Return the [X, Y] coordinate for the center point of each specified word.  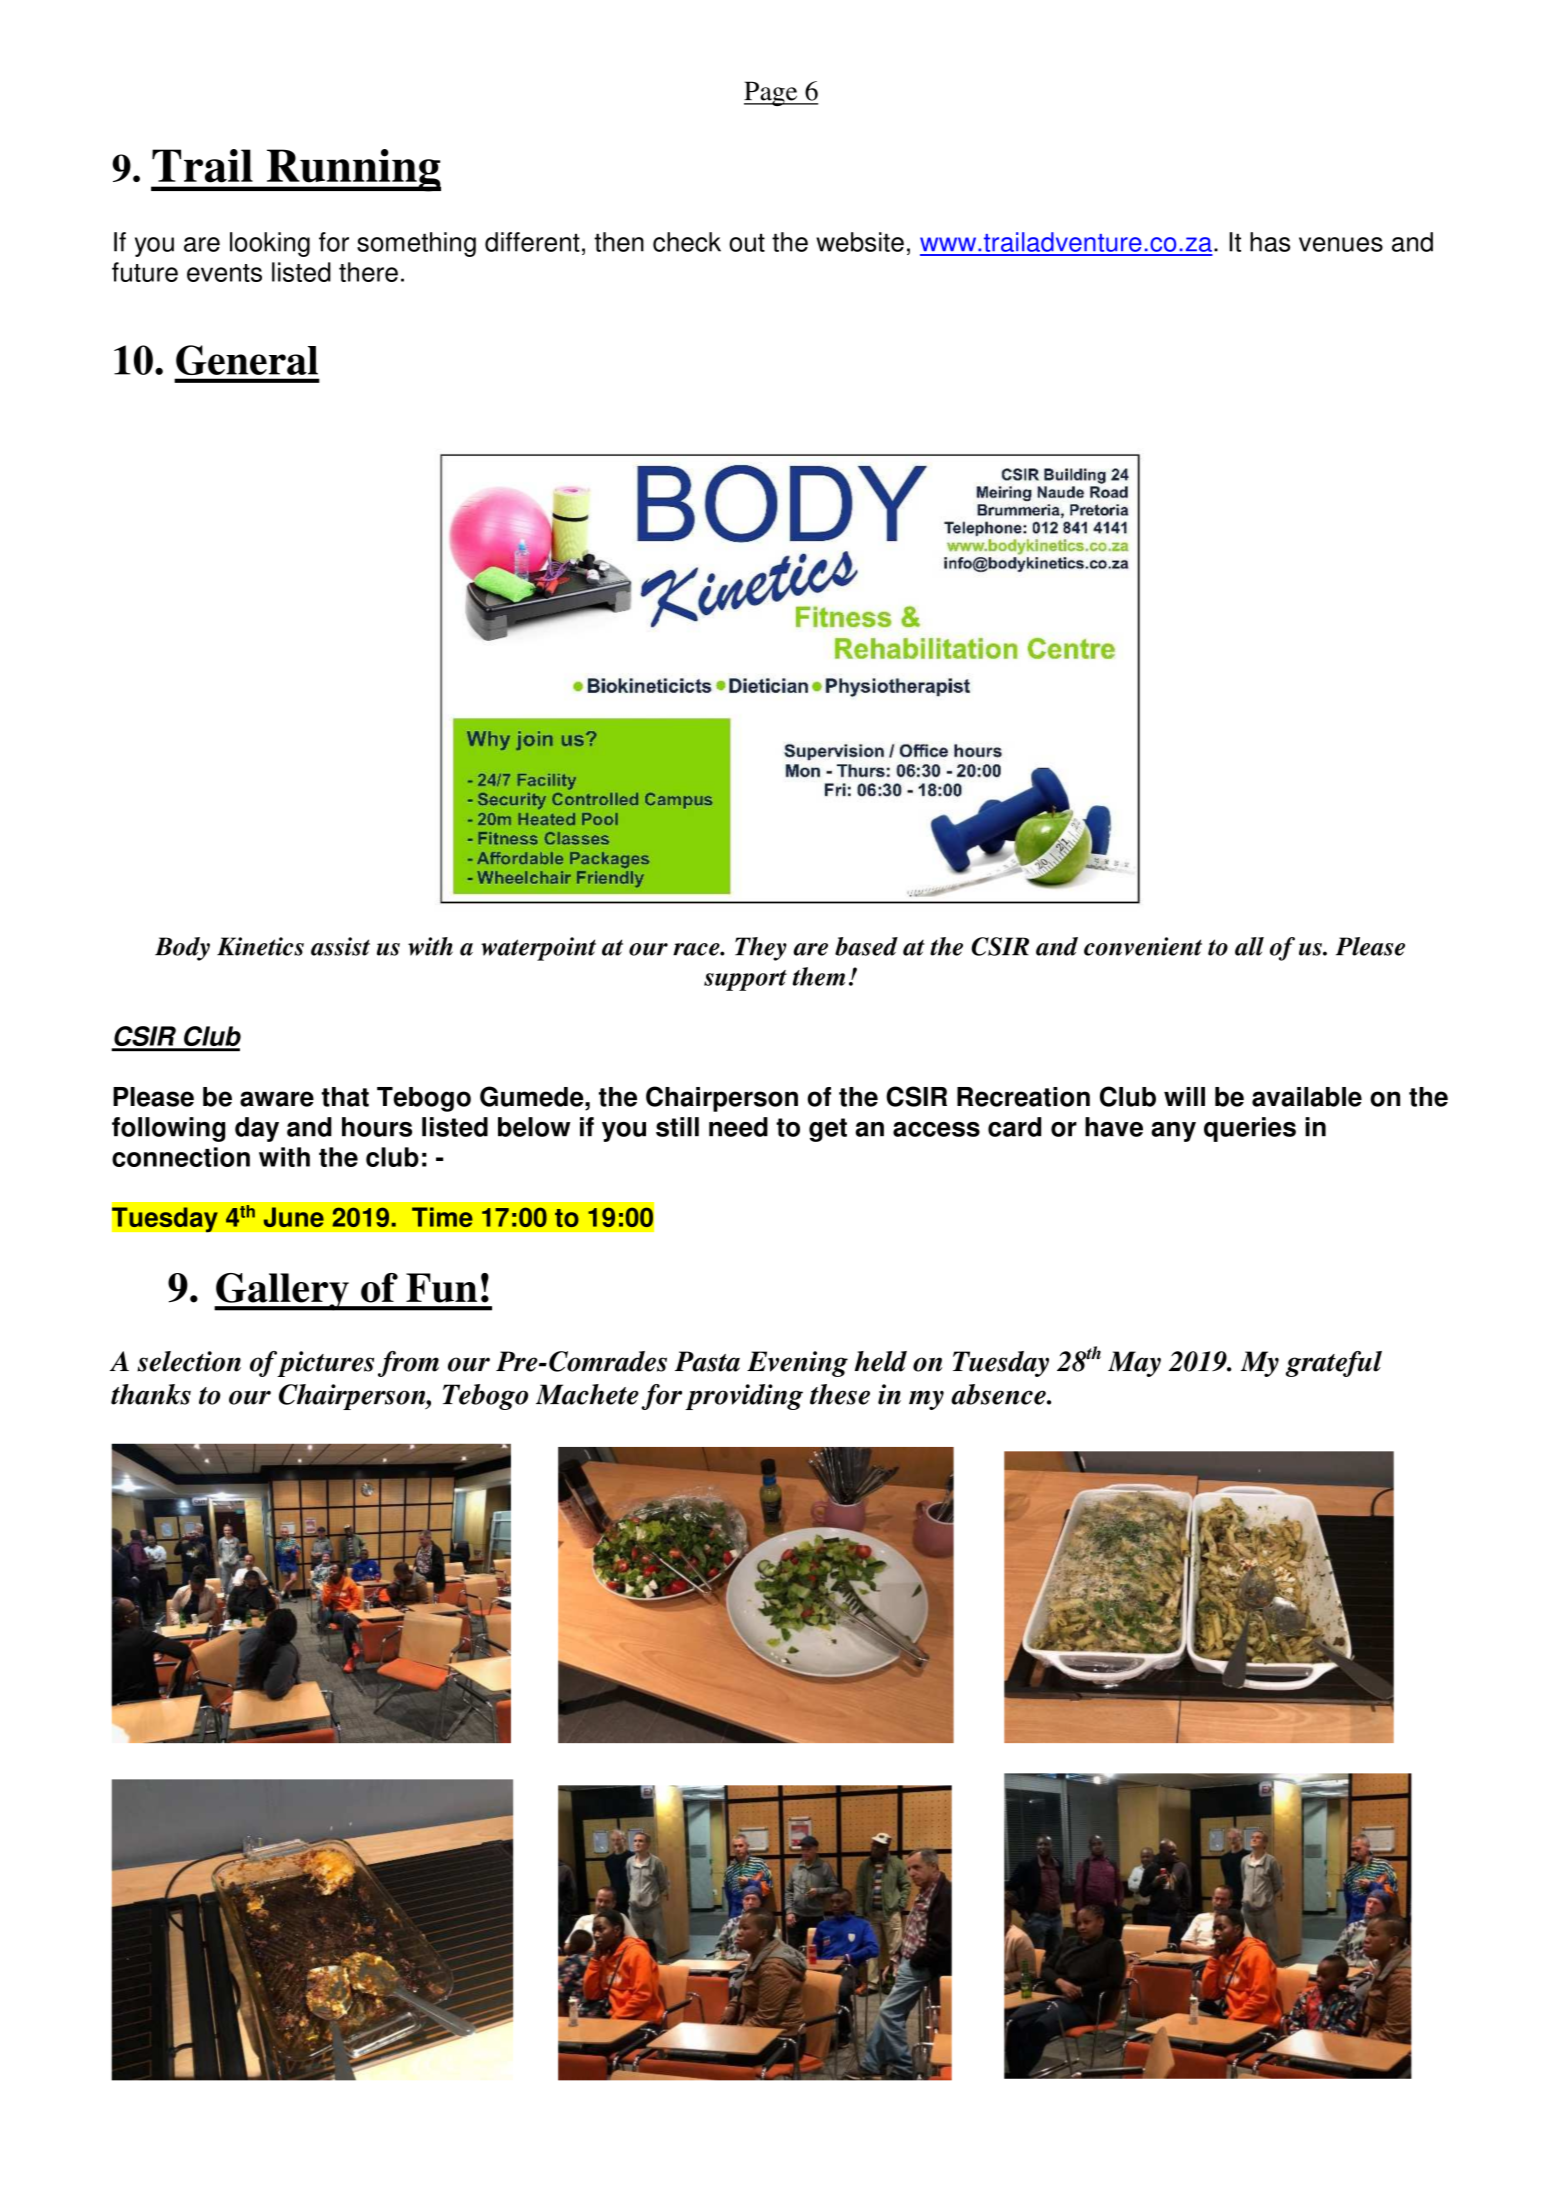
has [1270, 242]
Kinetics [260, 946]
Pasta [707, 1361]
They [761, 949]
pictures [325, 1364]
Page [772, 93]
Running [352, 170]
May [1134, 1364]
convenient [1143, 946]
